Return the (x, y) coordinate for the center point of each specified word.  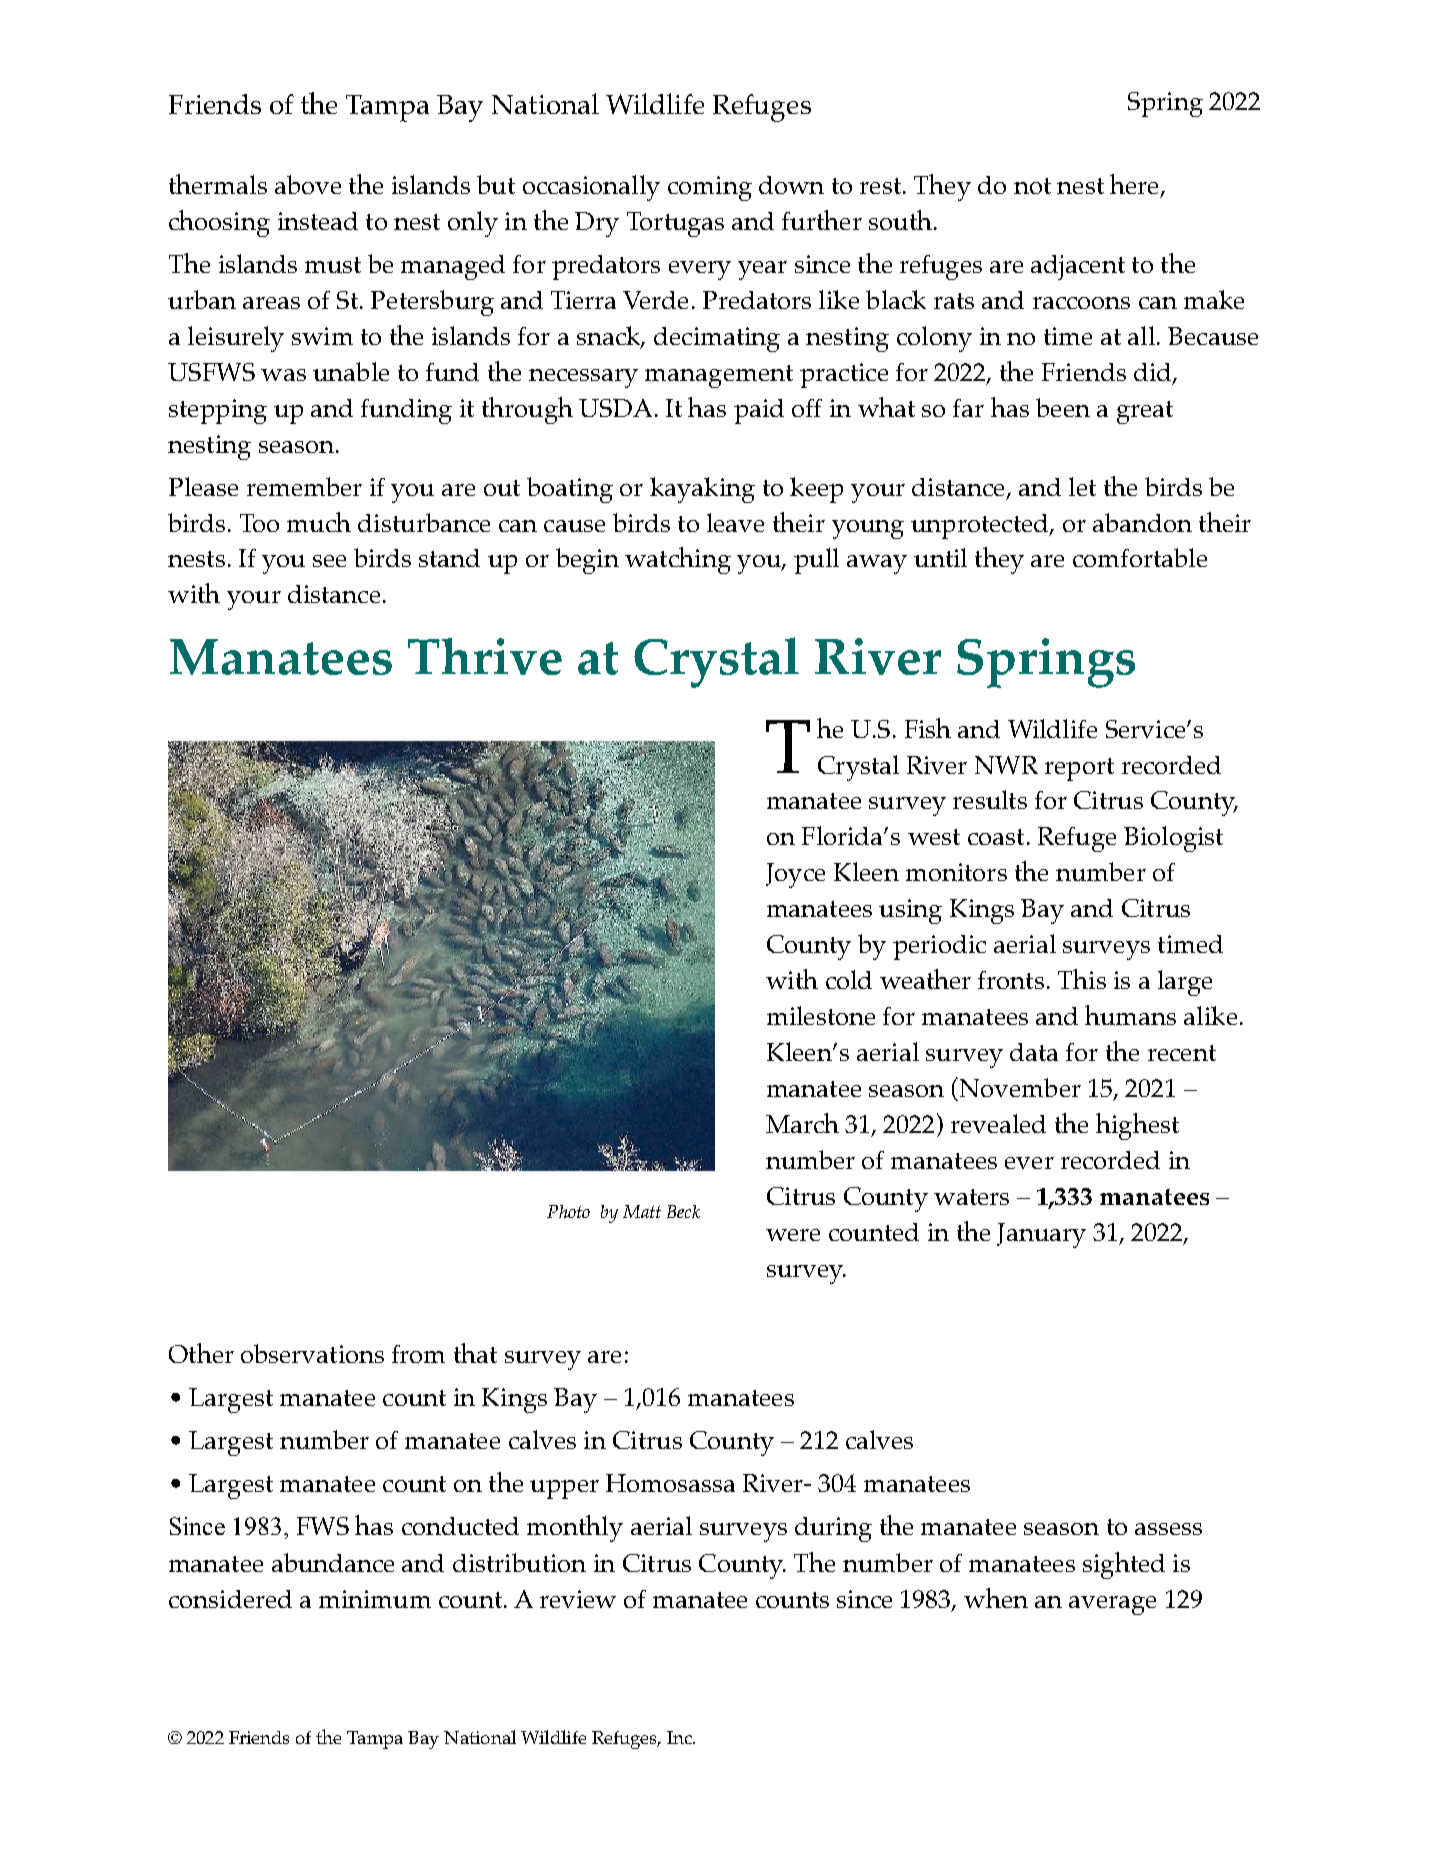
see (329, 561)
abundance (333, 1562)
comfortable (1140, 557)
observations (312, 1353)
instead (318, 221)
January (1041, 1235)
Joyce (795, 875)
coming (710, 188)
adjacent (1078, 267)
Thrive (485, 656)
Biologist (1173, 839)
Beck (683, 1211)
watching (678, 560)
